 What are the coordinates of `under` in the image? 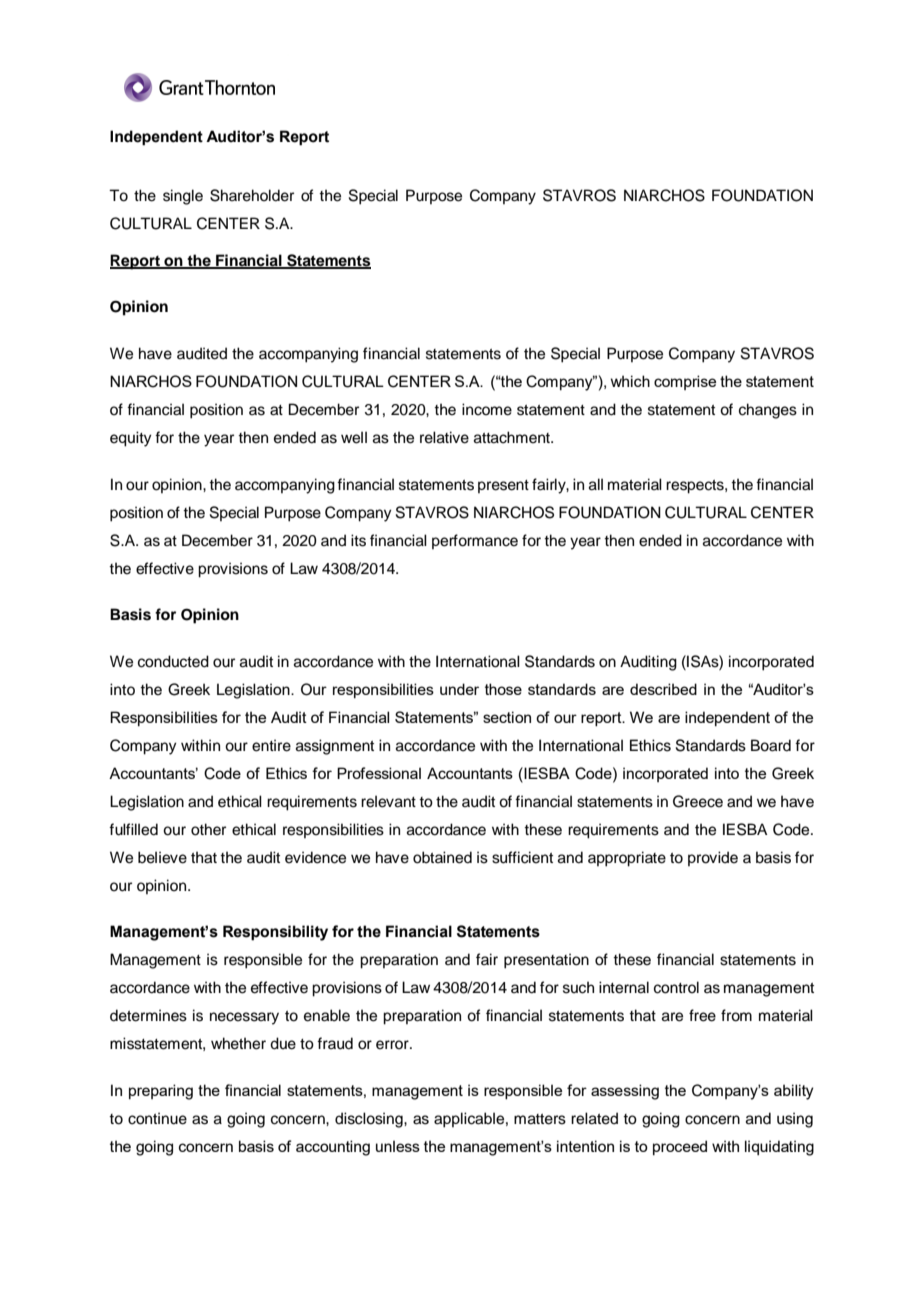 It's located at (459, 689).
